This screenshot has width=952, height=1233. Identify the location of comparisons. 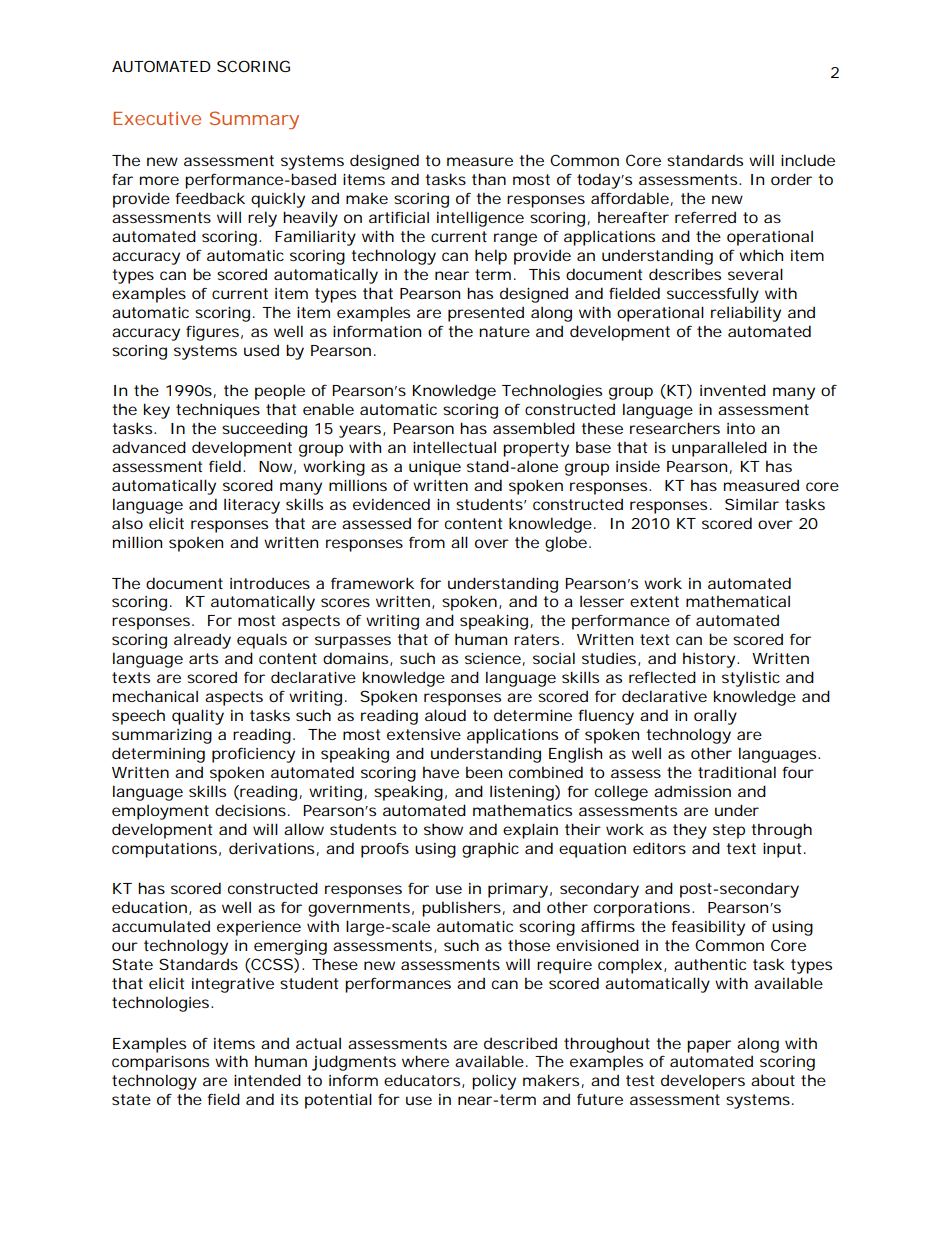
(160, 1063).
